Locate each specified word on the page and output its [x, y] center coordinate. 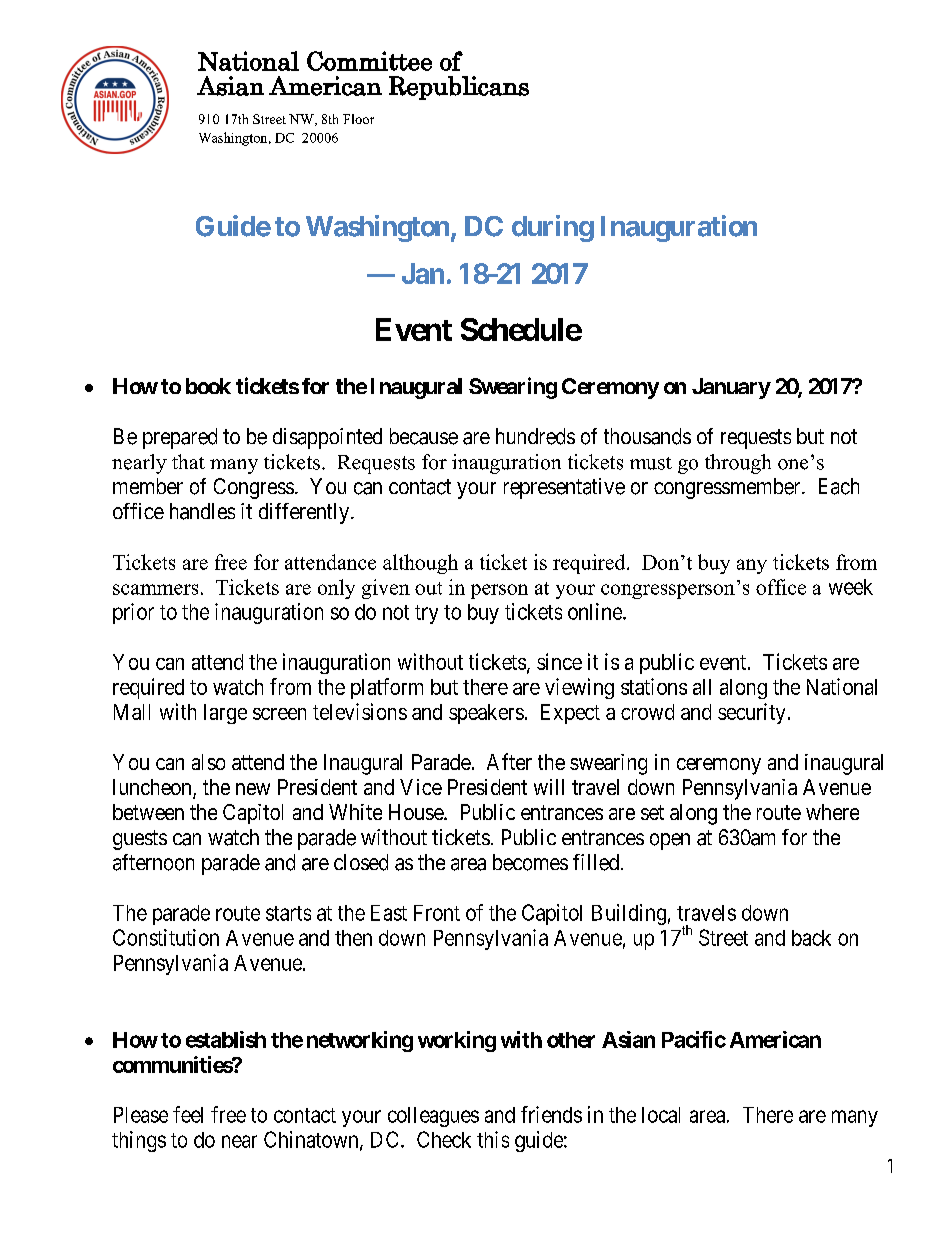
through [738, 464]
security [751, 713]
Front [437, 913]
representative [564, 488]
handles [202, 511]
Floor [358, 119]
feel [188, 1114]
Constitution [166, 937]
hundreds [535, 436]
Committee [369, 61]
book [208, 386]
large [225, 714]
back [811, 938]
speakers [486, 714]
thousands [647, 436]
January [731, 388]
